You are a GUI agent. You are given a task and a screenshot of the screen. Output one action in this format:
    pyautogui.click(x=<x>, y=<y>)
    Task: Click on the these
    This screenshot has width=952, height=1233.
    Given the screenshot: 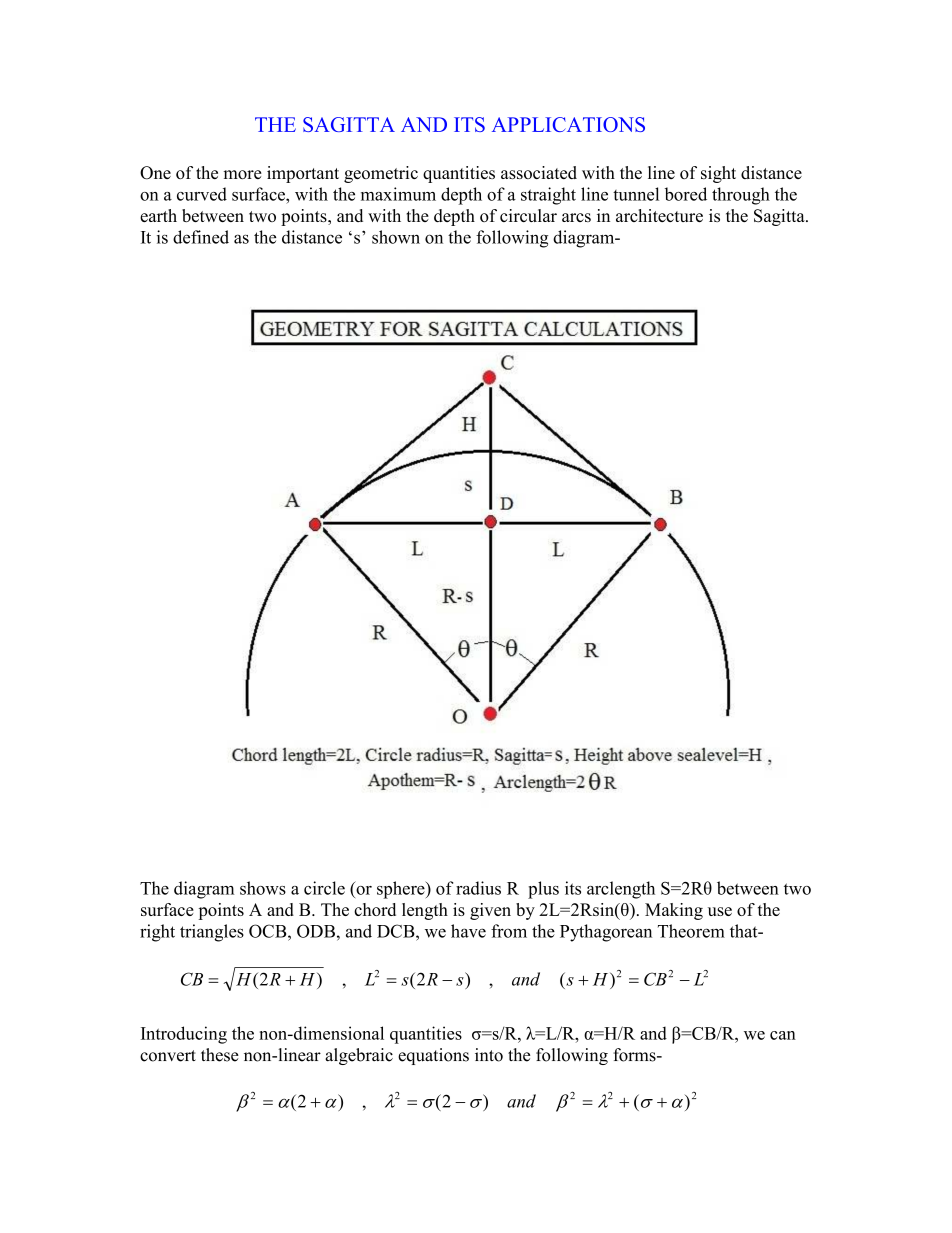 What is the action you would take?
    pyautogui.click(x=220, y=1055)
